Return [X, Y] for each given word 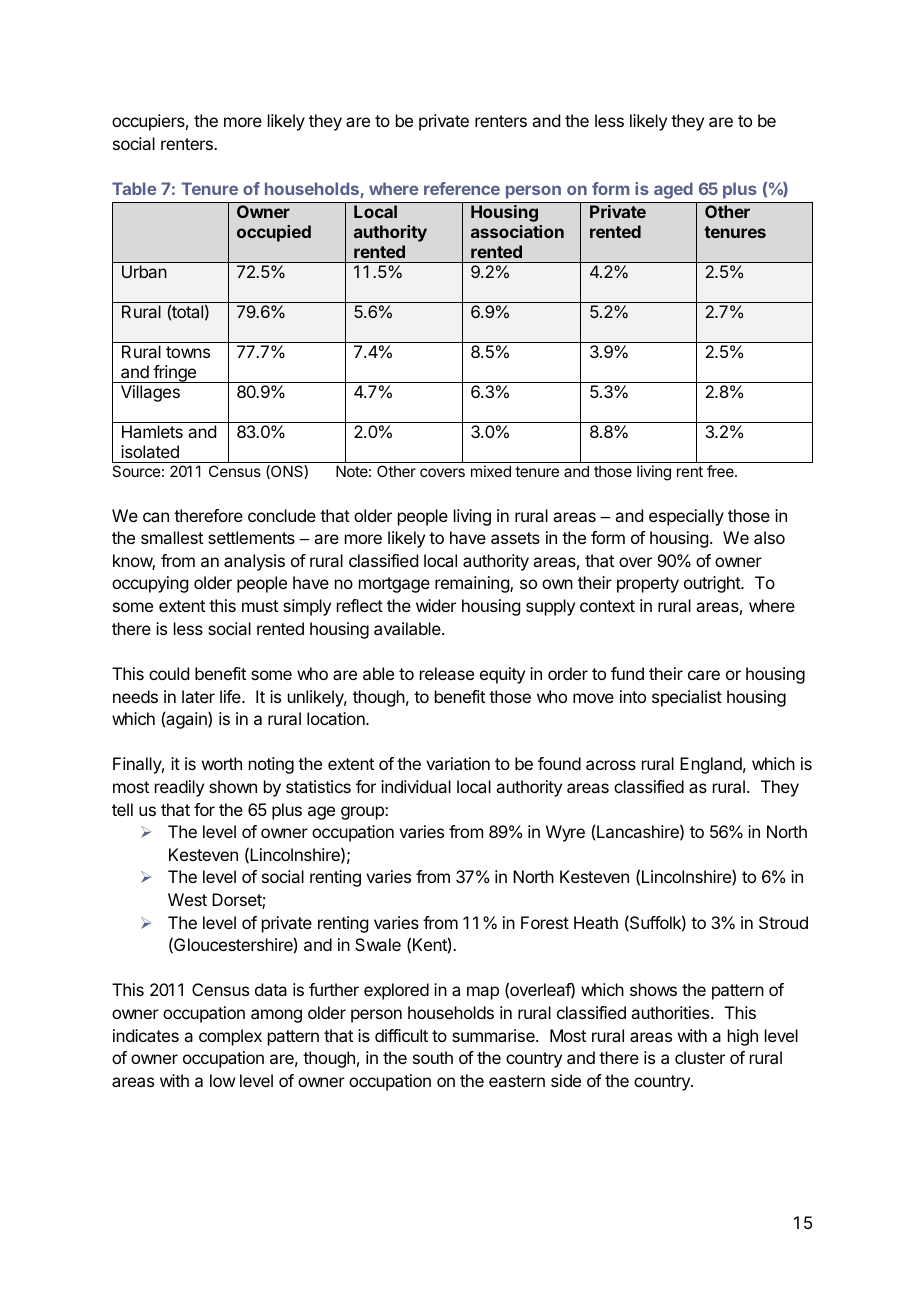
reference [462, 188]
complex [230, 1037]
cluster [700, 1057]
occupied [274, 233]
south [433, 1057]
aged [673, 190]
